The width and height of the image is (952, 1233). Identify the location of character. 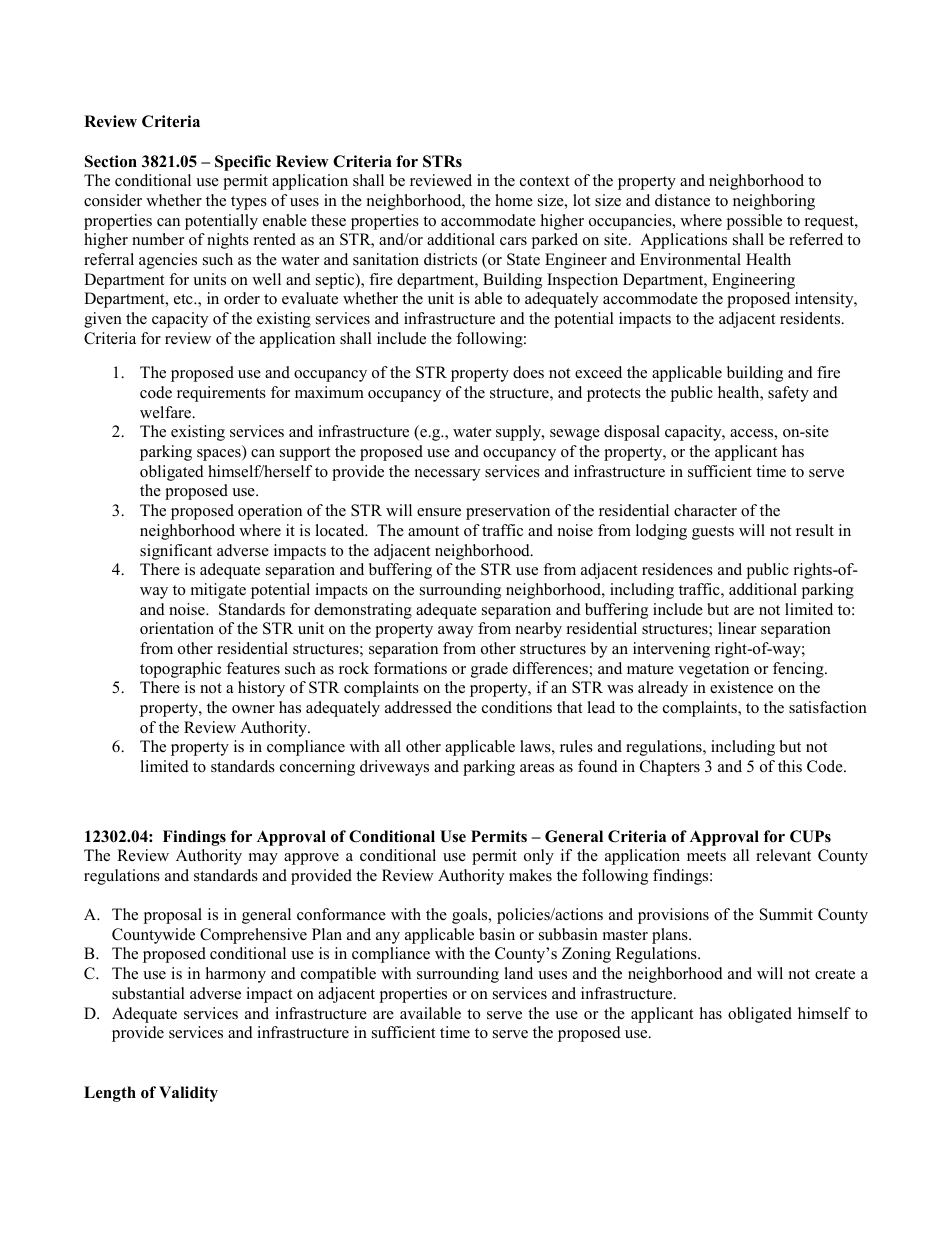
(705, 510).
